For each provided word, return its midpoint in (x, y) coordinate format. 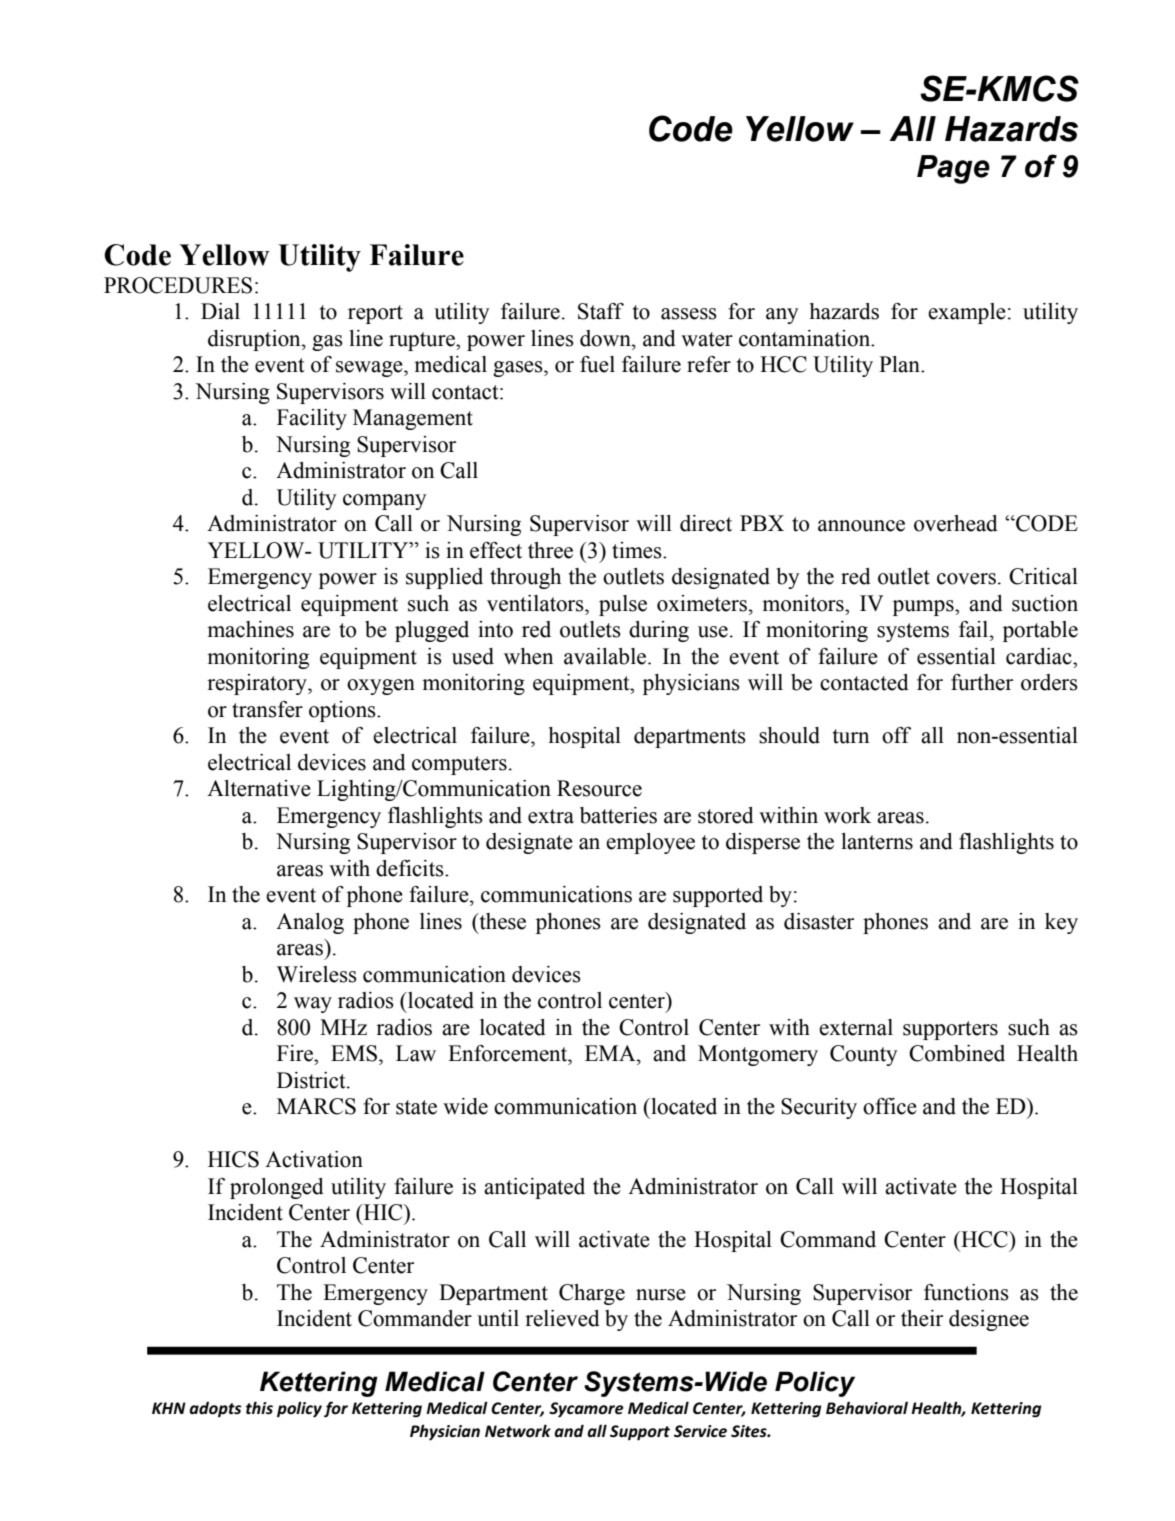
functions (966, 1292)
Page (953, 169)
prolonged (277, 1188)
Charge (592, 1294)
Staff (601, 311)
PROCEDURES (178, 285)
